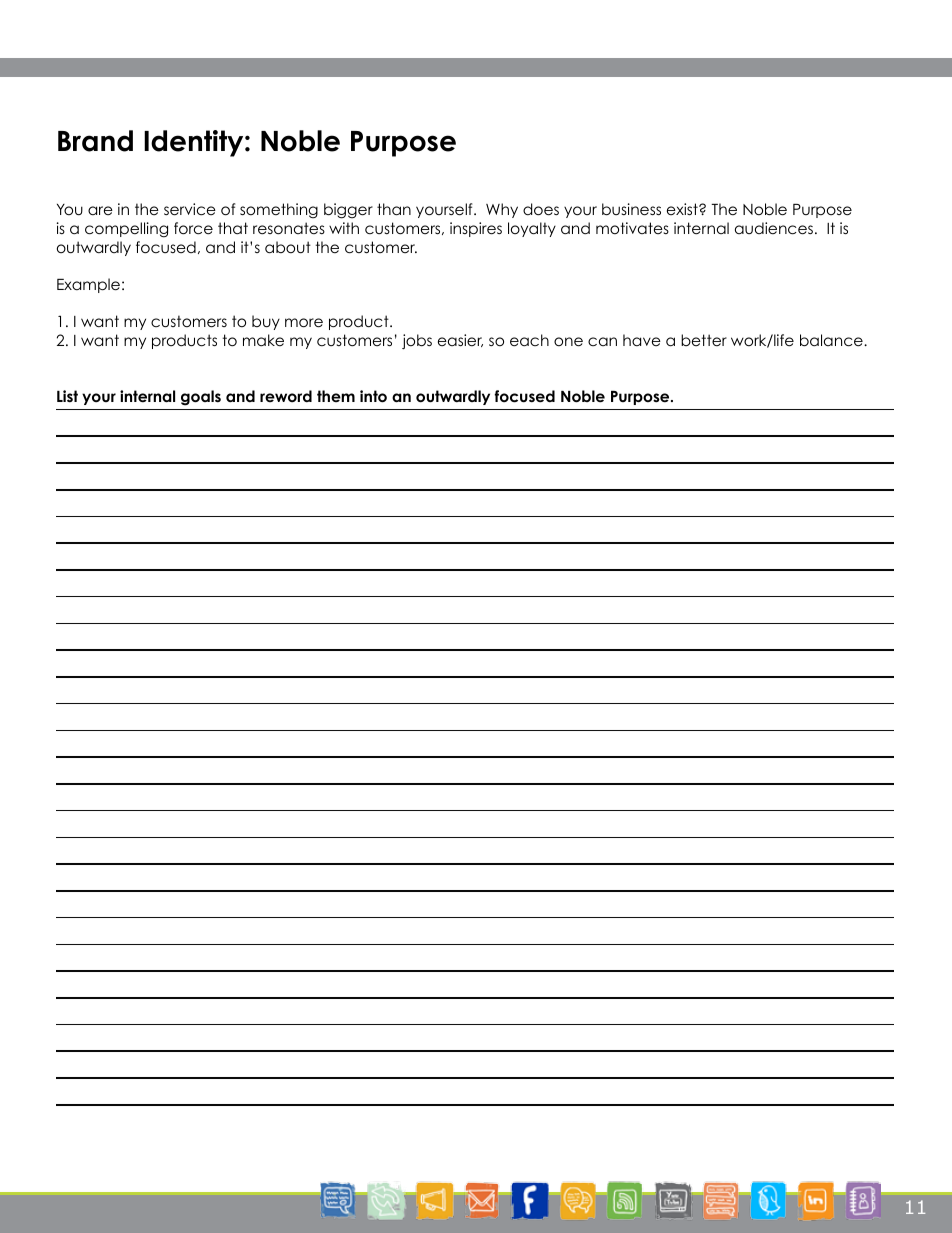  What do you see at coordinates (373, 396) in the screenshot?
I see `into` at bounding box center [373, 396].
